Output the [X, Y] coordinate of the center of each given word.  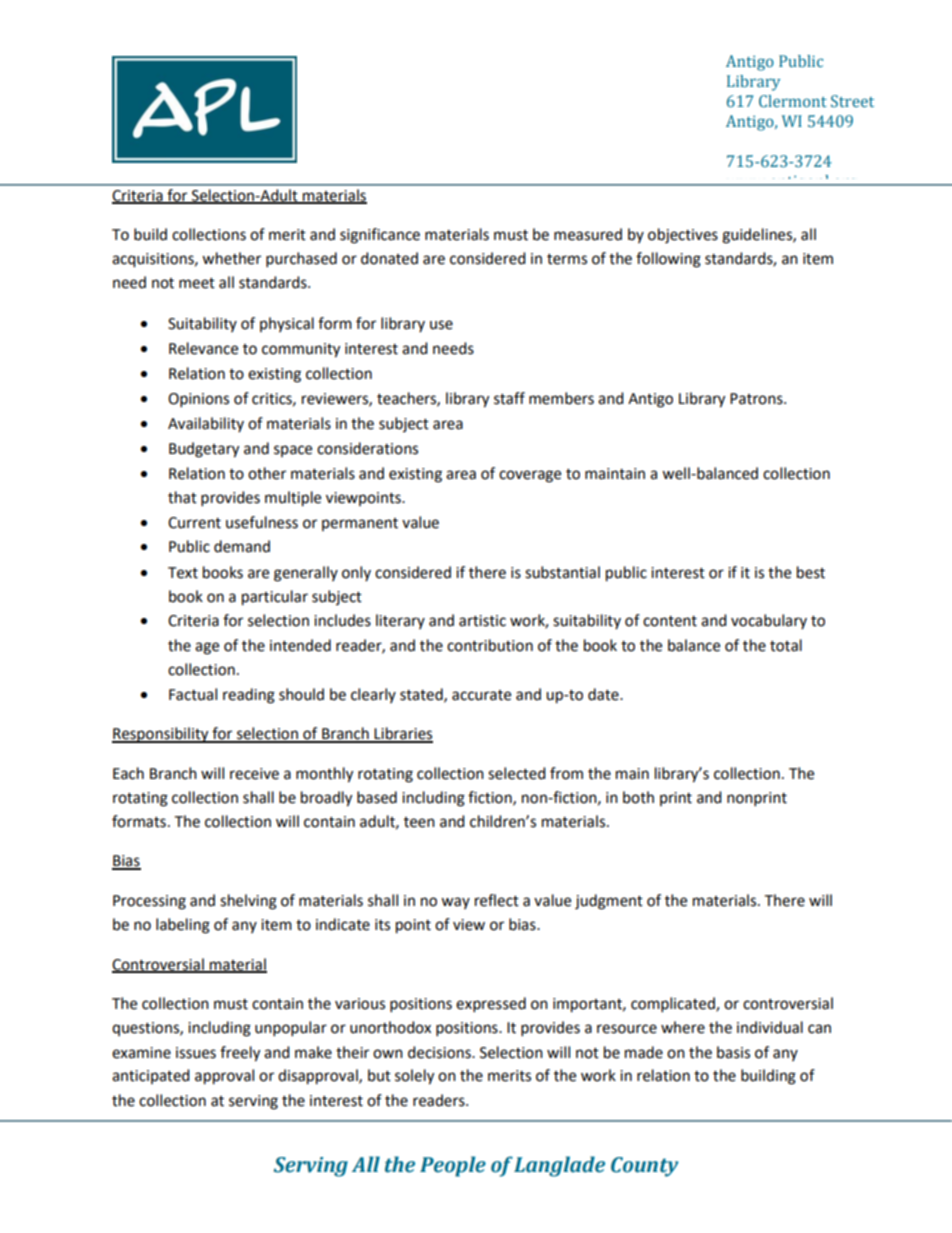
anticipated [151, 1076]
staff [509, 398]
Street [852, 101]
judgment [609, 902]
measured [588, 234]
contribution [490, 645]
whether [231, 258]
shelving [248, 902]
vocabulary [769, 621]
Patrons [757, 399]
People [453, 1166]
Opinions [198, 400]
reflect [497, 900]
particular [275, 598]
